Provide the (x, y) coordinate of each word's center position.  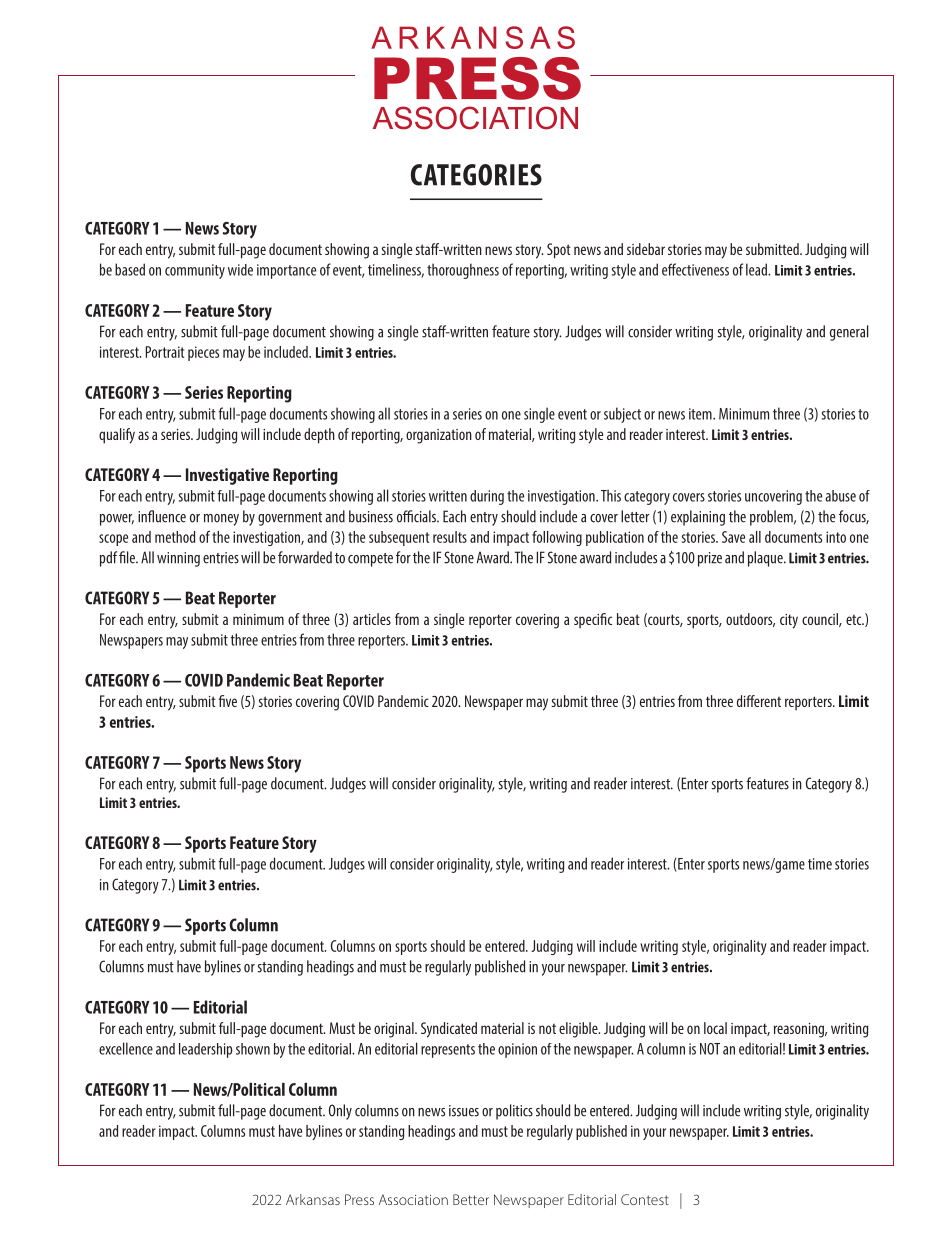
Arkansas (313, 1199)
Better (471, 1199)
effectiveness (695, 269)
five (227, 701)
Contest (645, 1199)
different (759, 701)
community (195, 271)
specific (593, 620)
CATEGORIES (476, 175)
